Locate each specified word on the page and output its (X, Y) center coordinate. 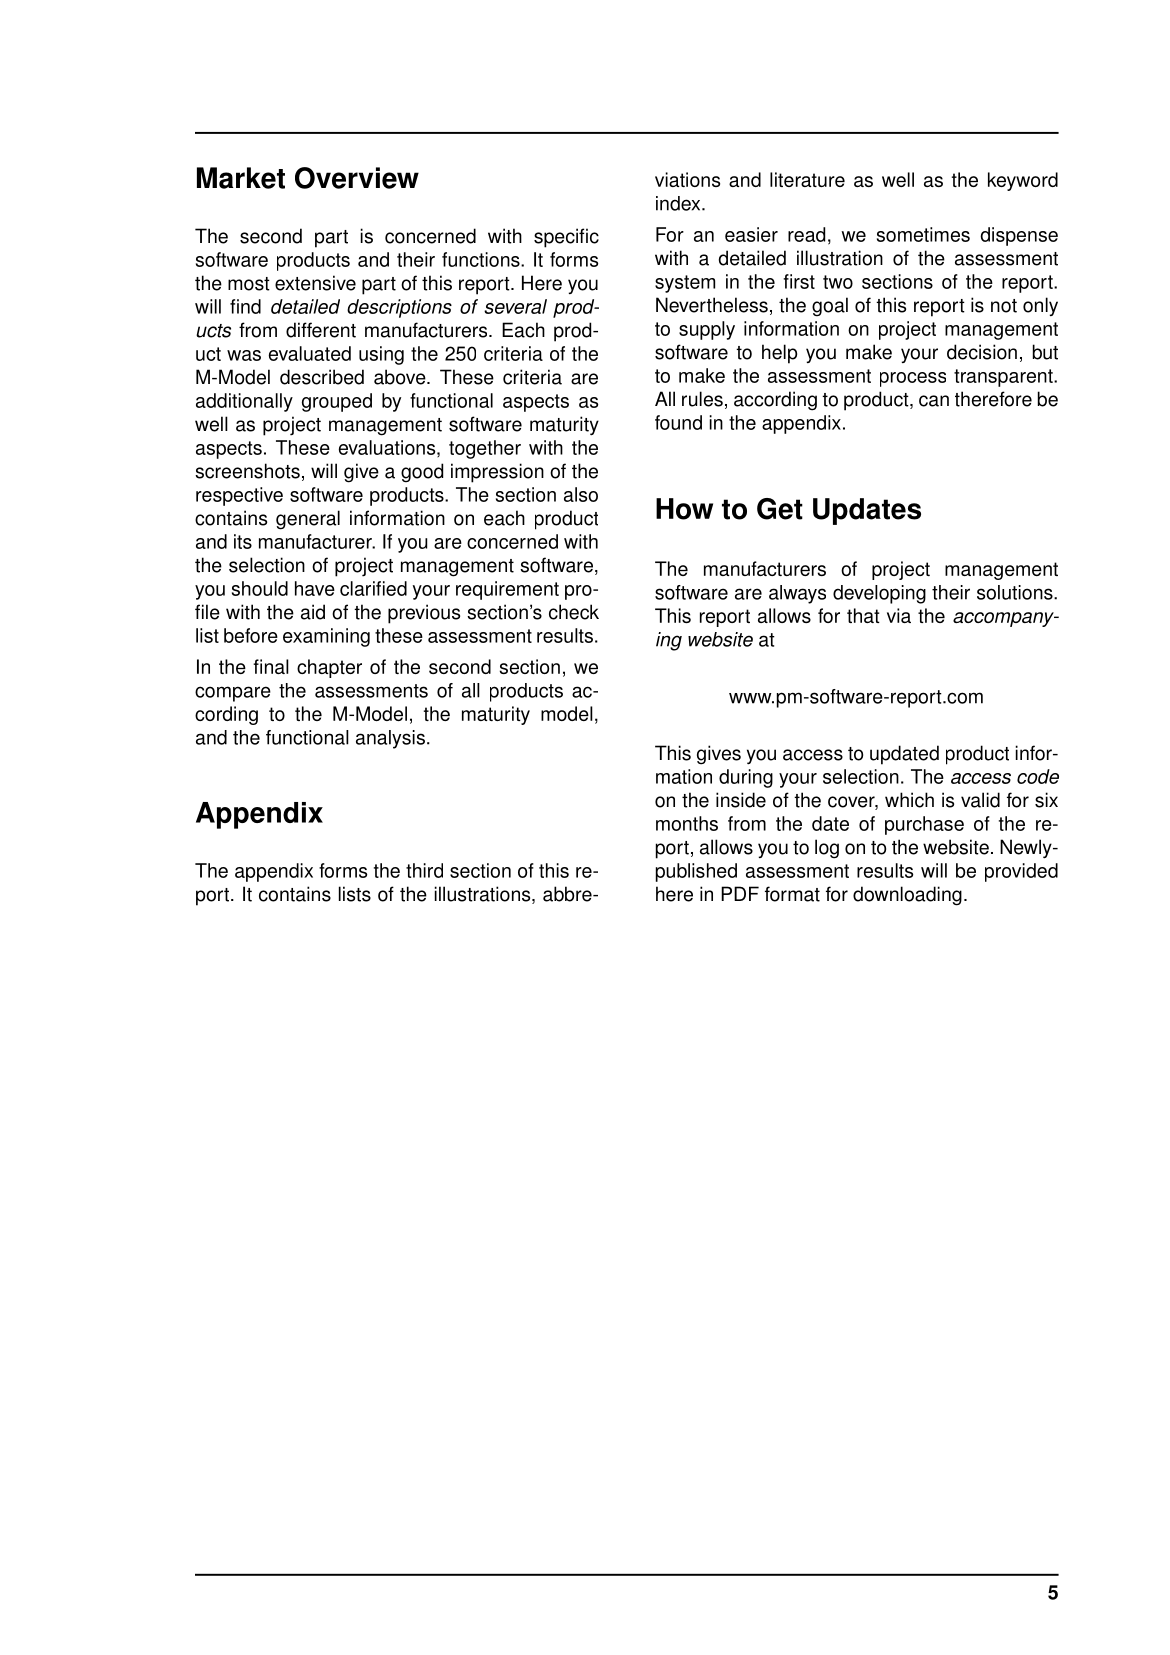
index (679, 203)
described (322, 377)
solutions (1016, 592)
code (1038, 776)
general (308, 520)
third (424, 870)
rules (702, 399)
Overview (357, 178)
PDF (740, 893)
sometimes (923, 234)
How (684, 509)
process (913, 379)
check (574, 612)
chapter (329, 668)
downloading (907, 896)
